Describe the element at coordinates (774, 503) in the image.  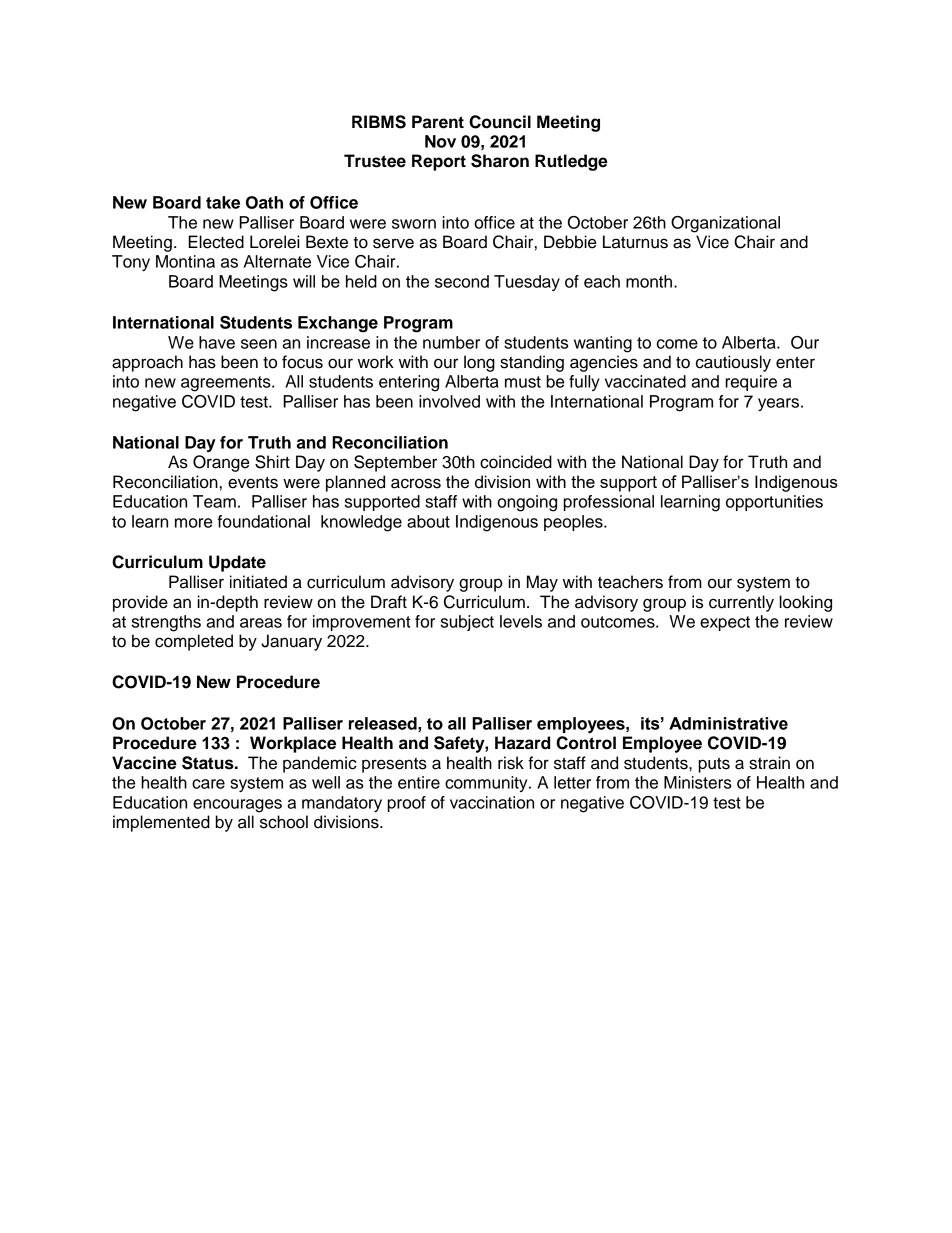
I see `opportunities` at that location.
